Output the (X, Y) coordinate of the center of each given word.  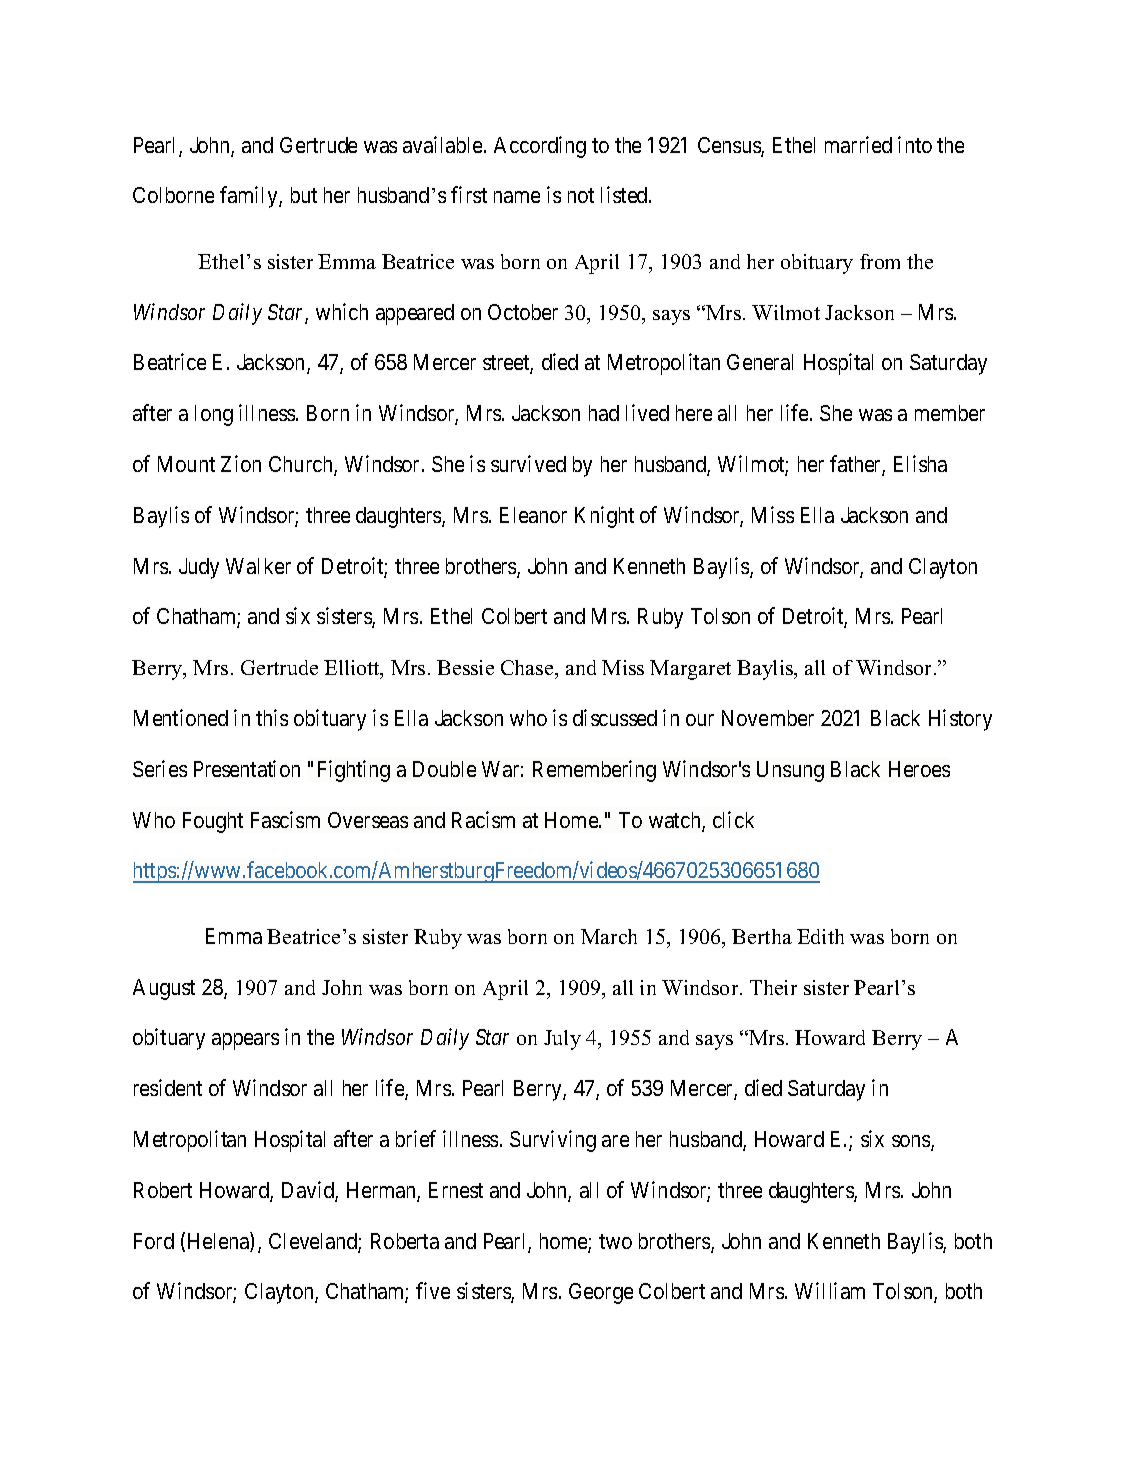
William (830, 1290)
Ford (154, 1241)
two (615, 1241)
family (250, 197)
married (858, 144)
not (581, 196)
